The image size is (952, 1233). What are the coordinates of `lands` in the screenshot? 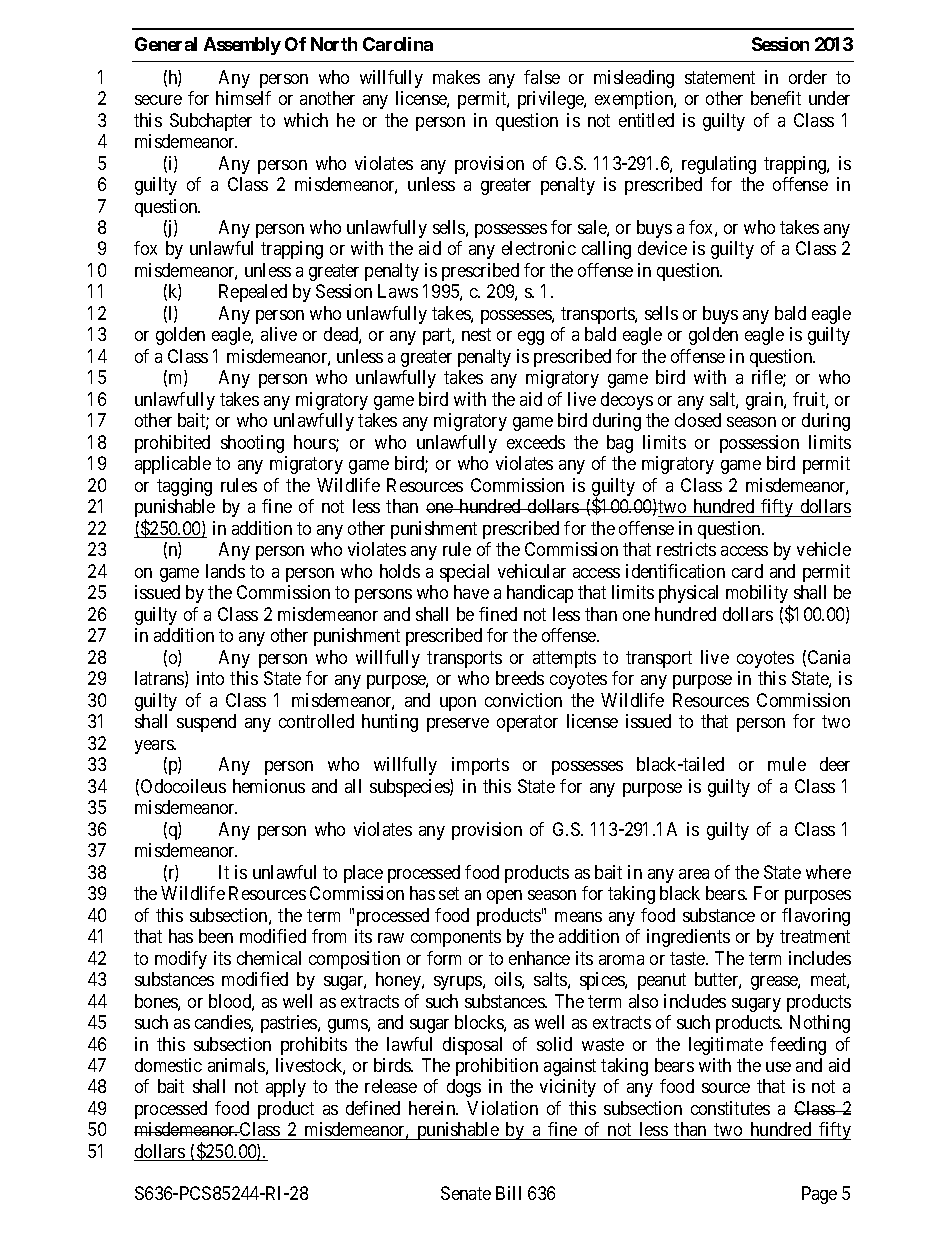 It's located at (225, 571).
